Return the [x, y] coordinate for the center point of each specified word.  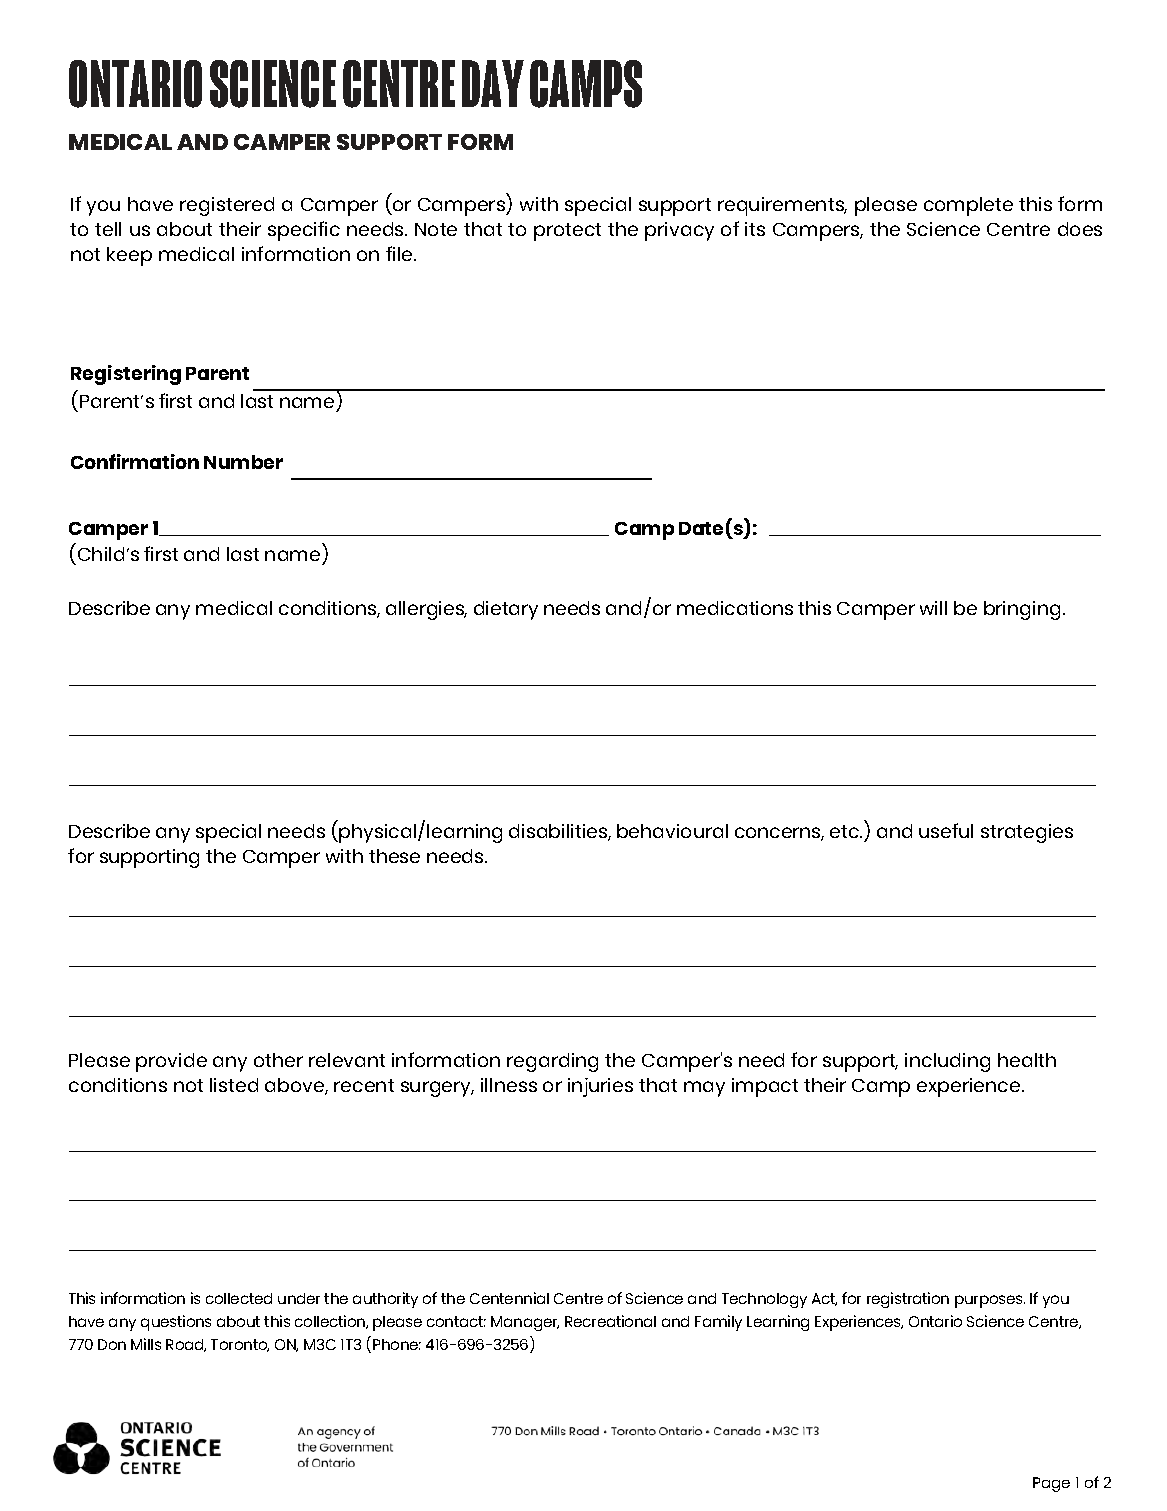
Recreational [610, 1321]
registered [227, 206]
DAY [493, 83]
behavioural [672, 831]
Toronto [240, 1345]
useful [946, 830]
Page [1051, 1484]
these [394, 856]
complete [968, 206]
